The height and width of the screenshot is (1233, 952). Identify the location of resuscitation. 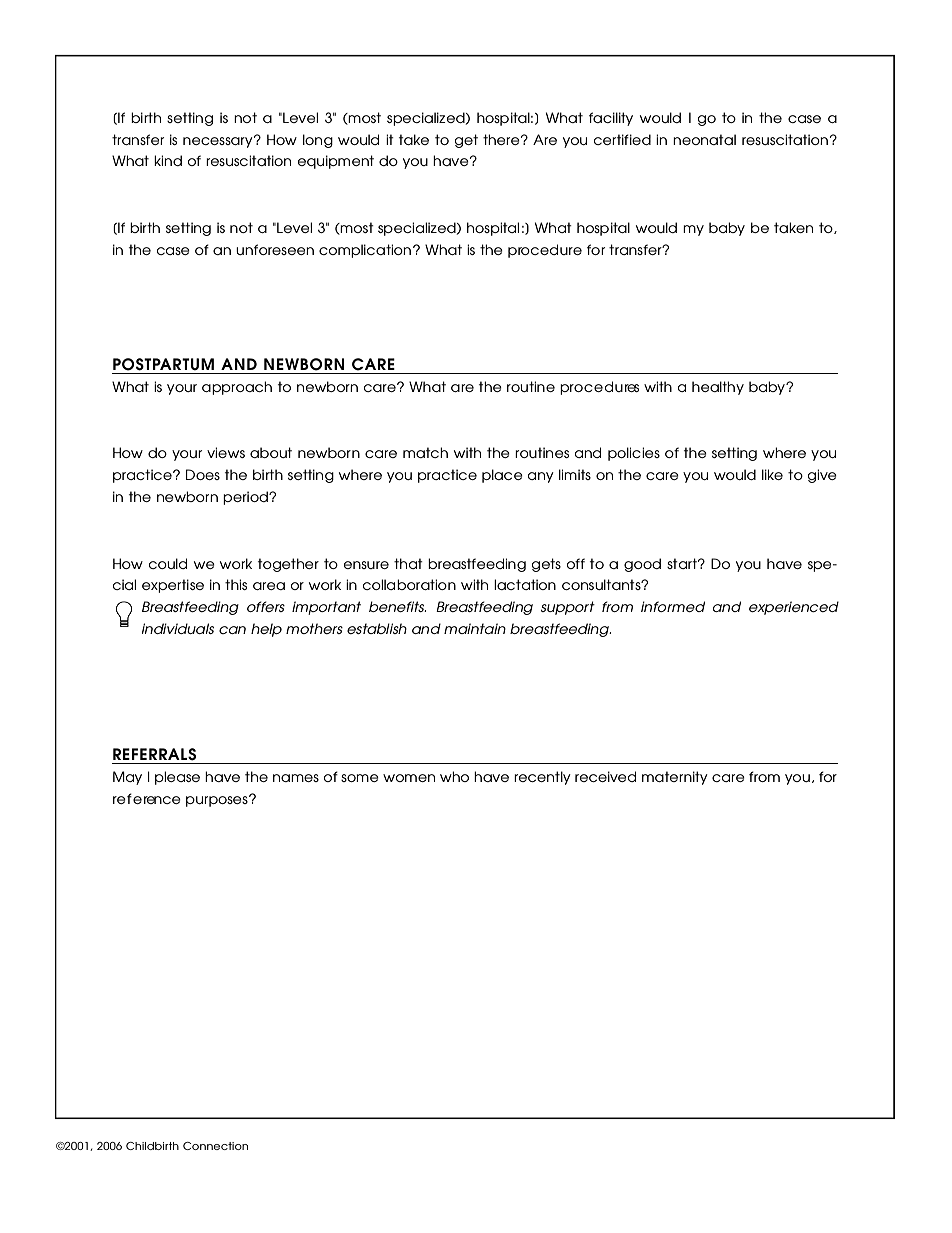
(248, 160).
